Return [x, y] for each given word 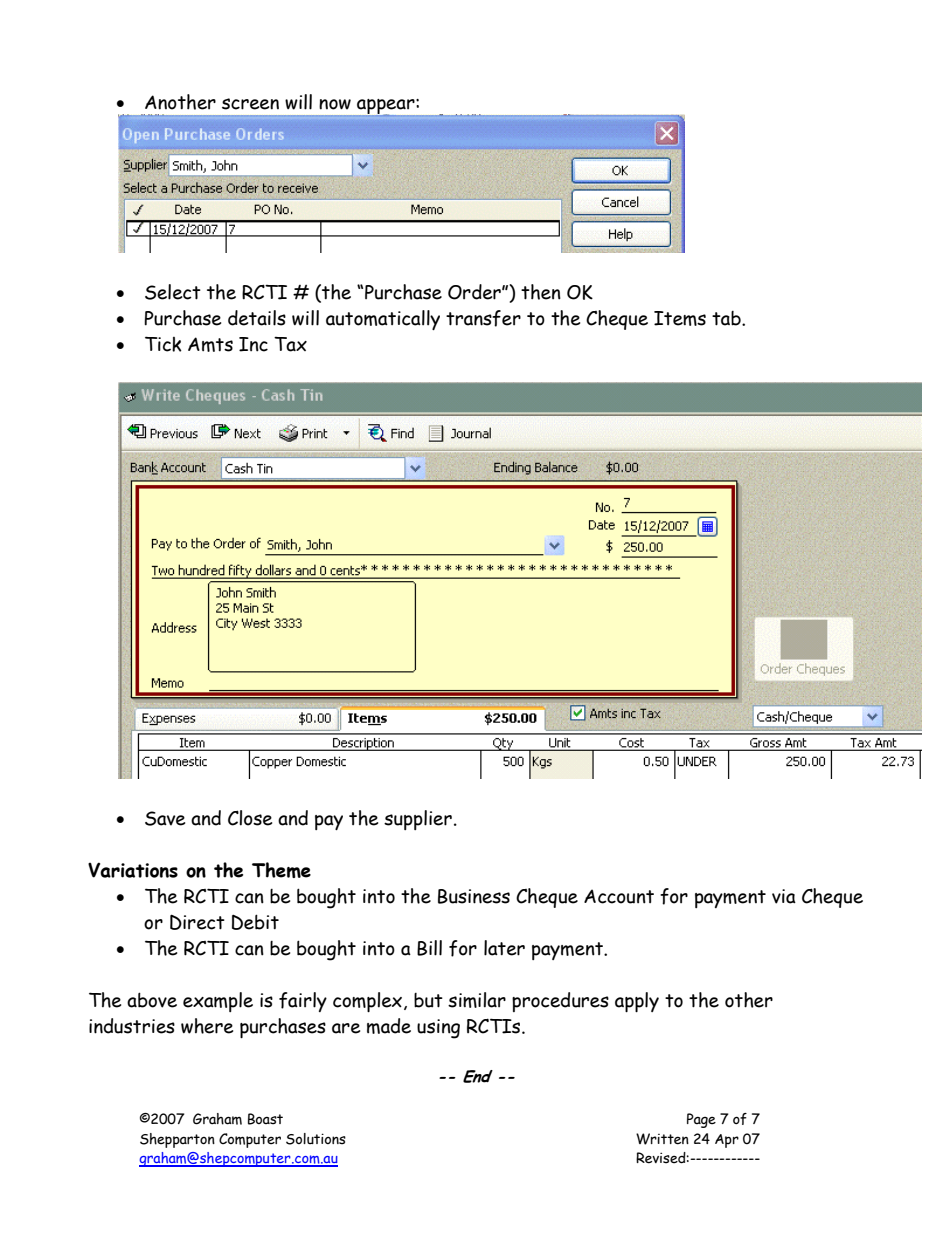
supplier [418, 820]
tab [727, 318]
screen [250, 104]
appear [387, 107]
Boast [265, 1119]
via [784, 896]
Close [250, 818]
